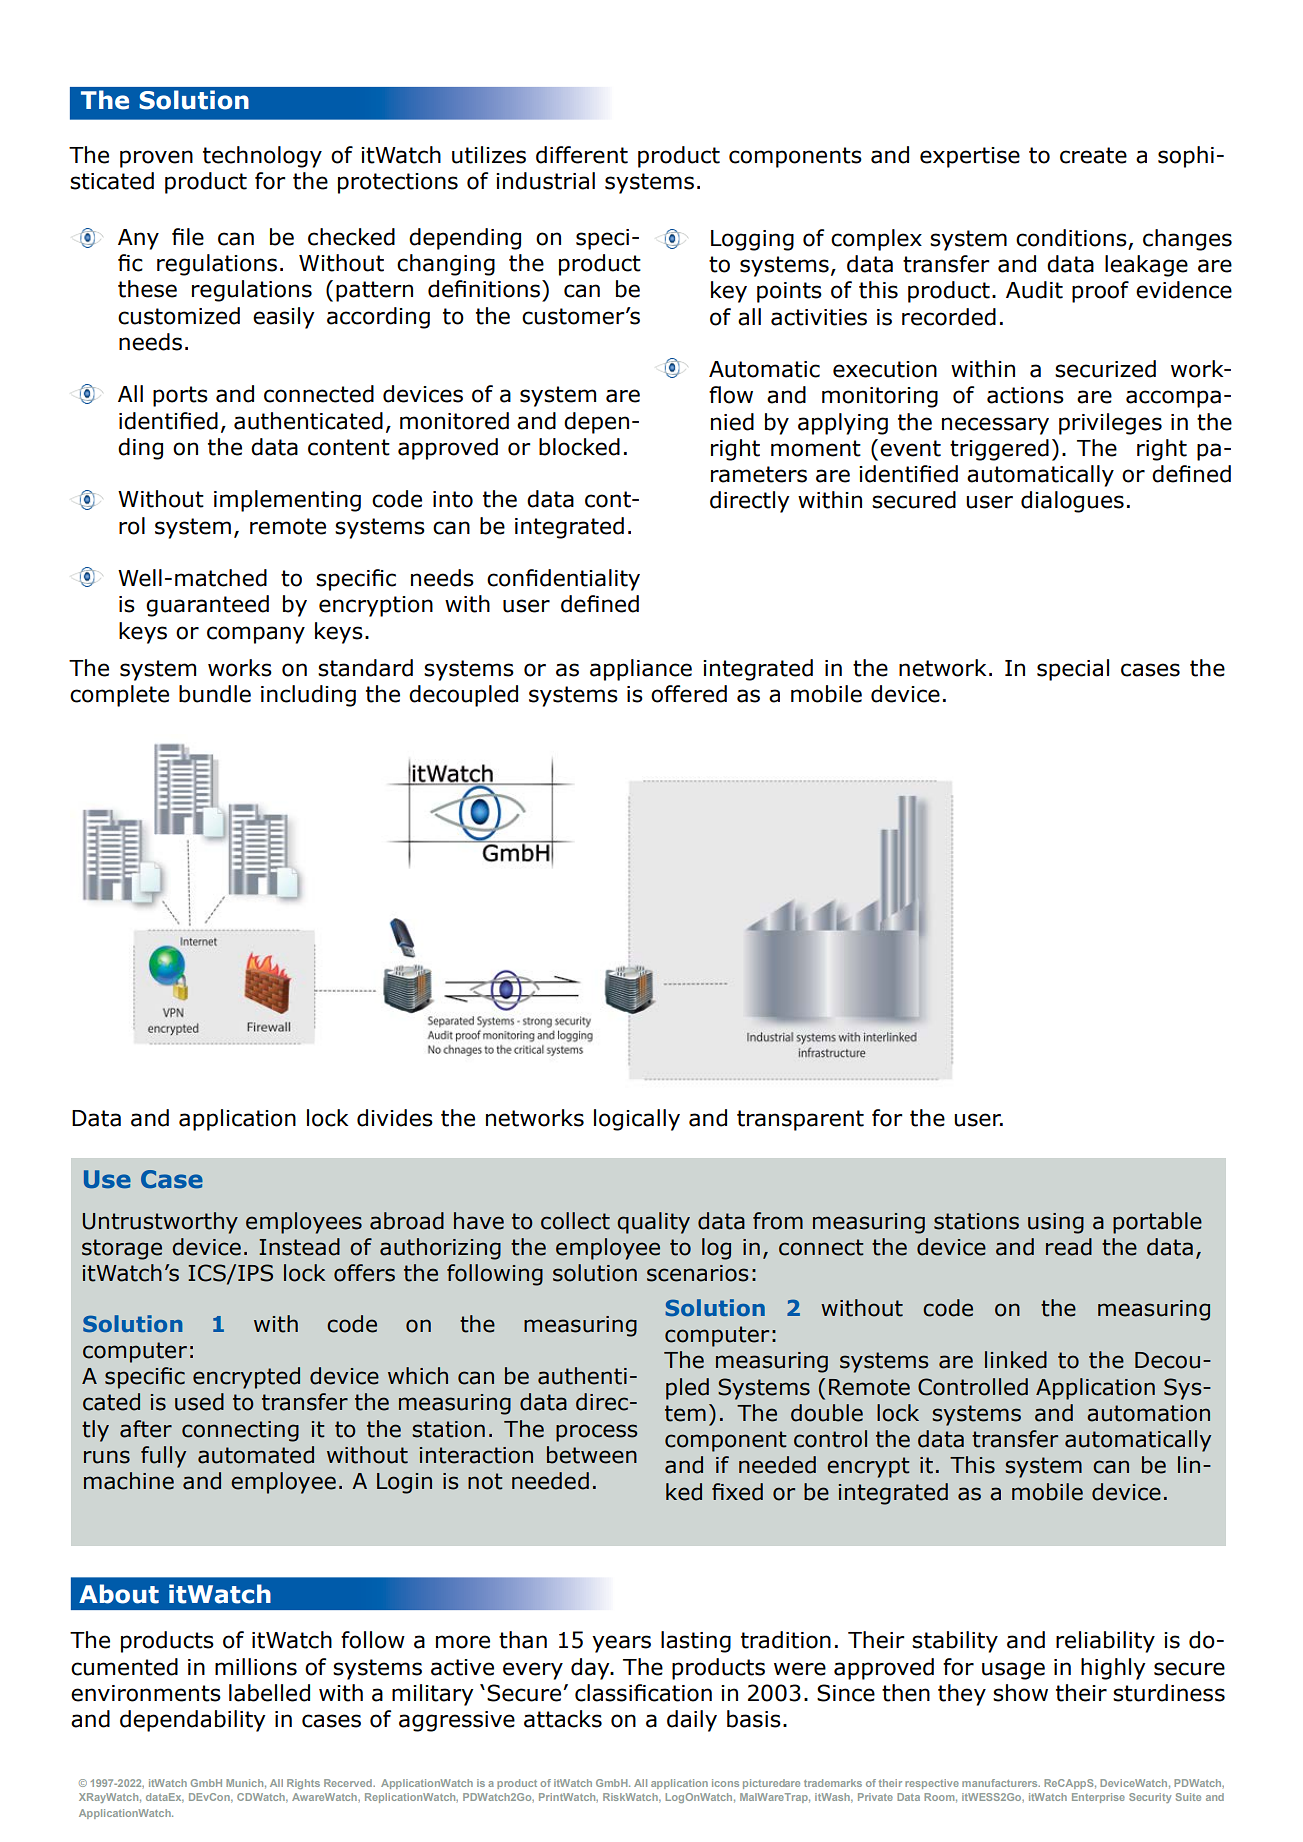 This screenshot has height=1842, width=1303. What do you see at coordinates (1072, 239) in the screenshot?
I see `conditions` at bounding box center [1072, 239].
